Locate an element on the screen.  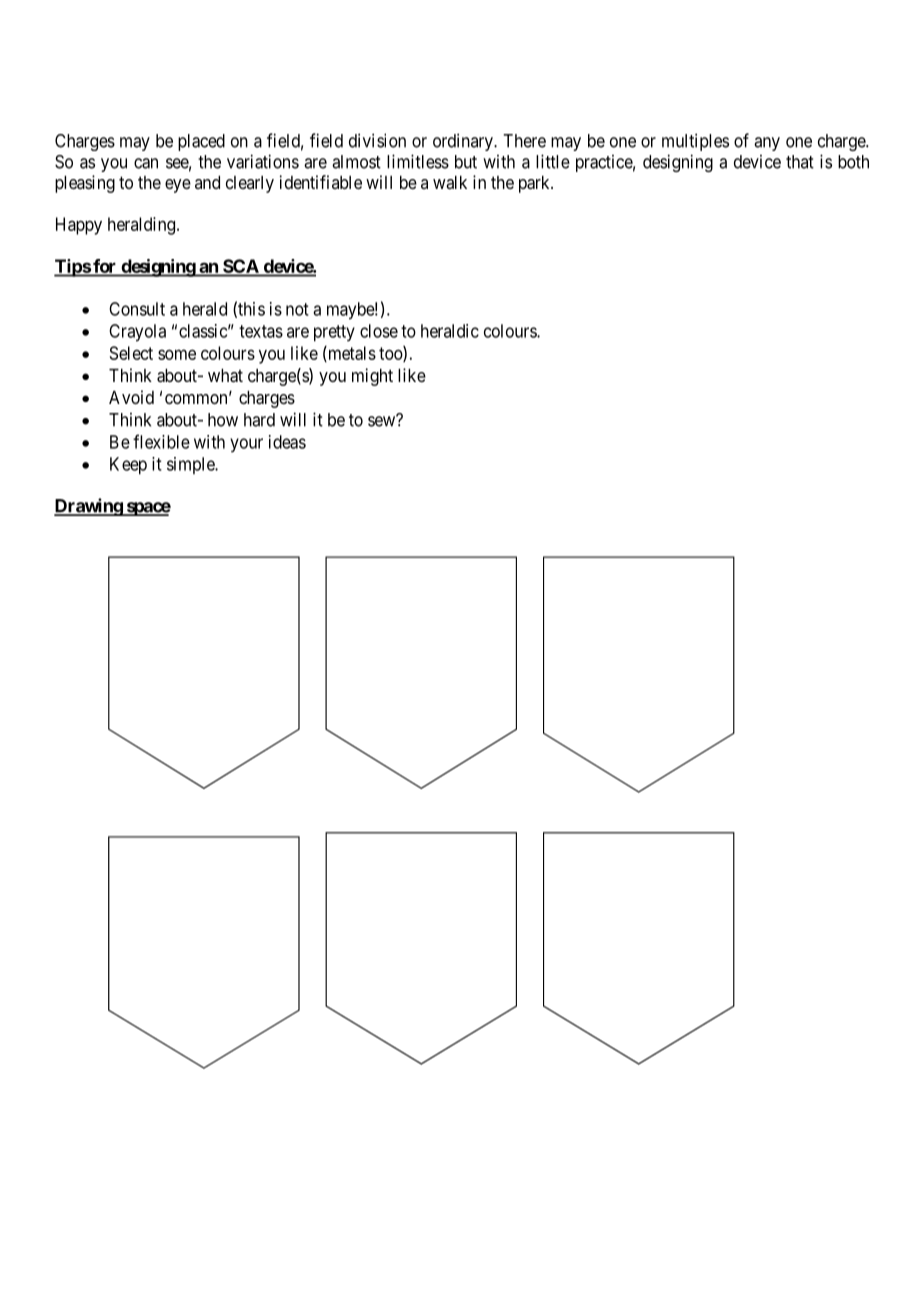
park is located at coordinates (535, 184).
